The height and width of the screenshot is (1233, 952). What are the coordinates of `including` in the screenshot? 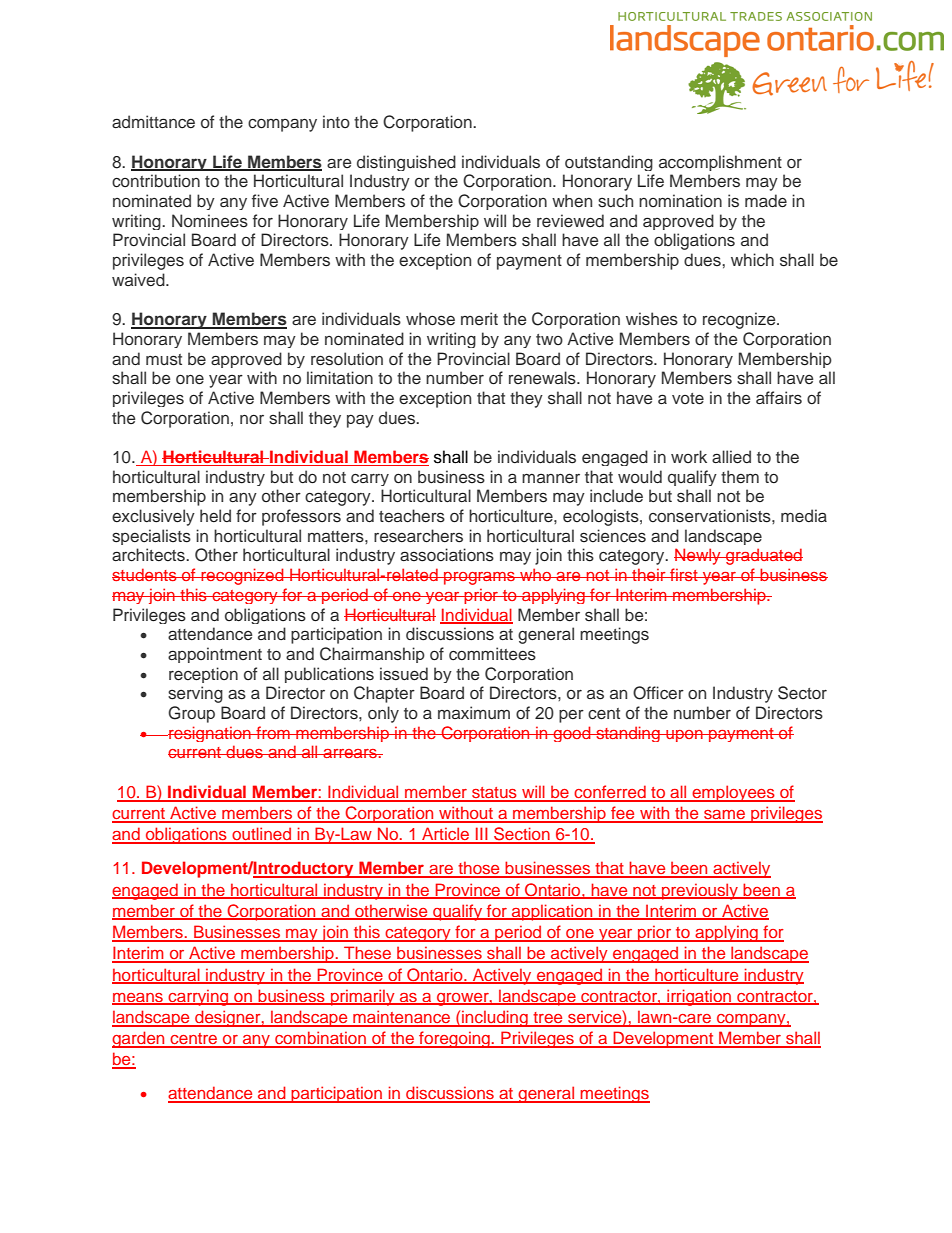 It's located at (495, 1018).
